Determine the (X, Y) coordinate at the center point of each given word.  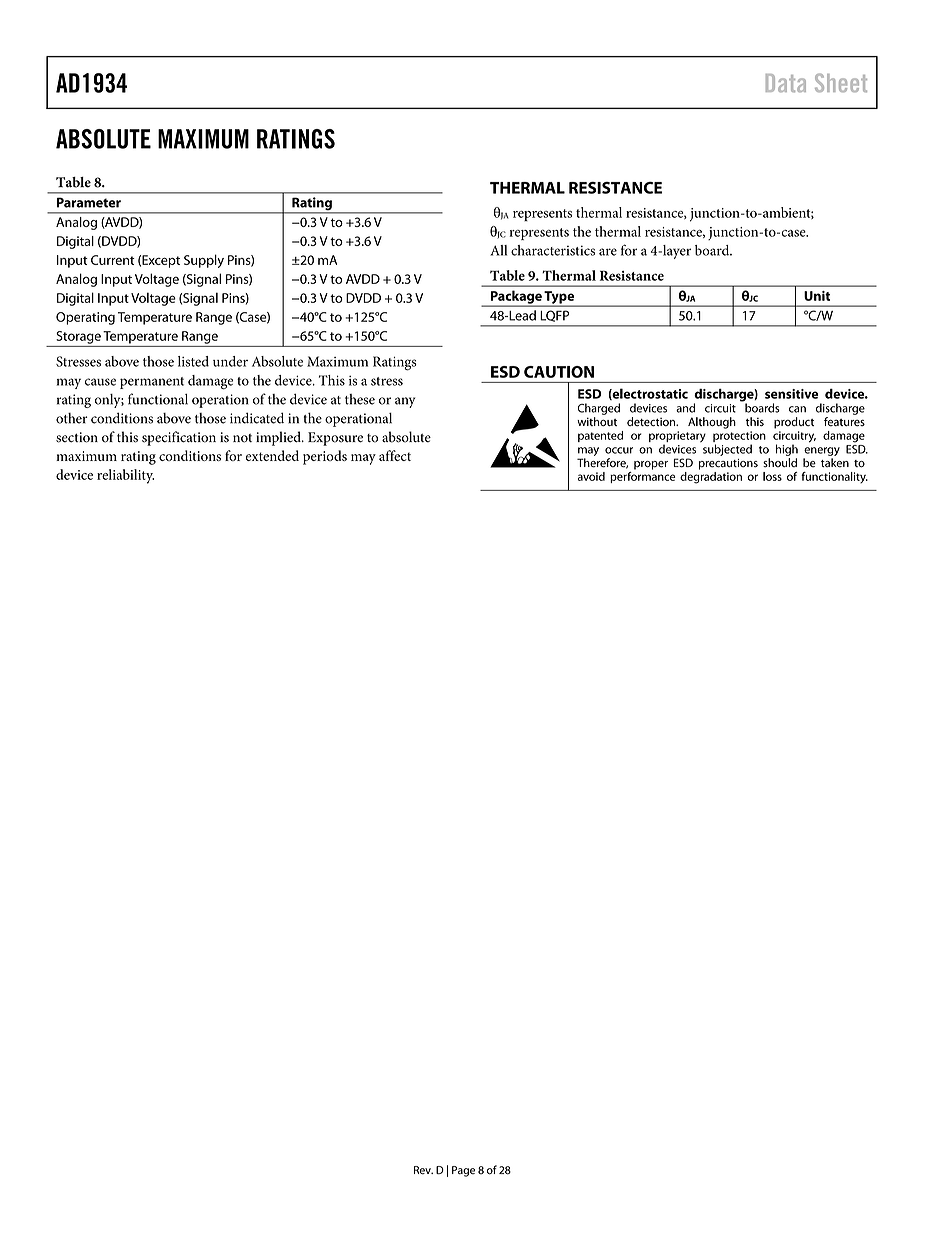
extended (272, 455)
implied (279, 438)
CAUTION (559, 372)
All (498, 250)
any (405, 402)
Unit (817, 296)
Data (786, 83)
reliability (125, 476)
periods (325, 457)
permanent (152, 383)
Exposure (335, 439)
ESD (505, 372)
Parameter (89, 202)
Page (463, 1171)
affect (395, 455)
